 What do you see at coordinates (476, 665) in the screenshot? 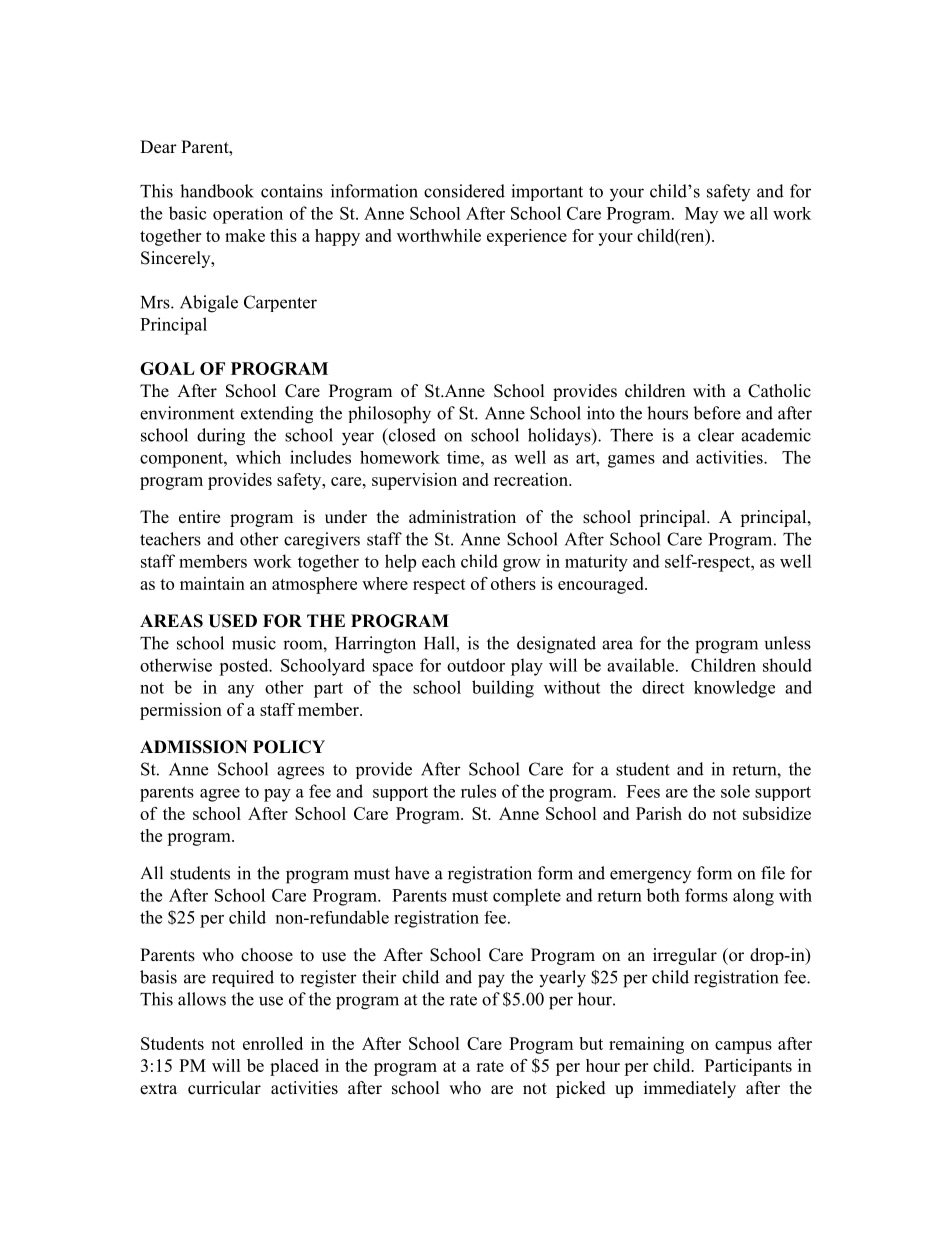
I see `outdoor` at bounding box center [476, 665].
